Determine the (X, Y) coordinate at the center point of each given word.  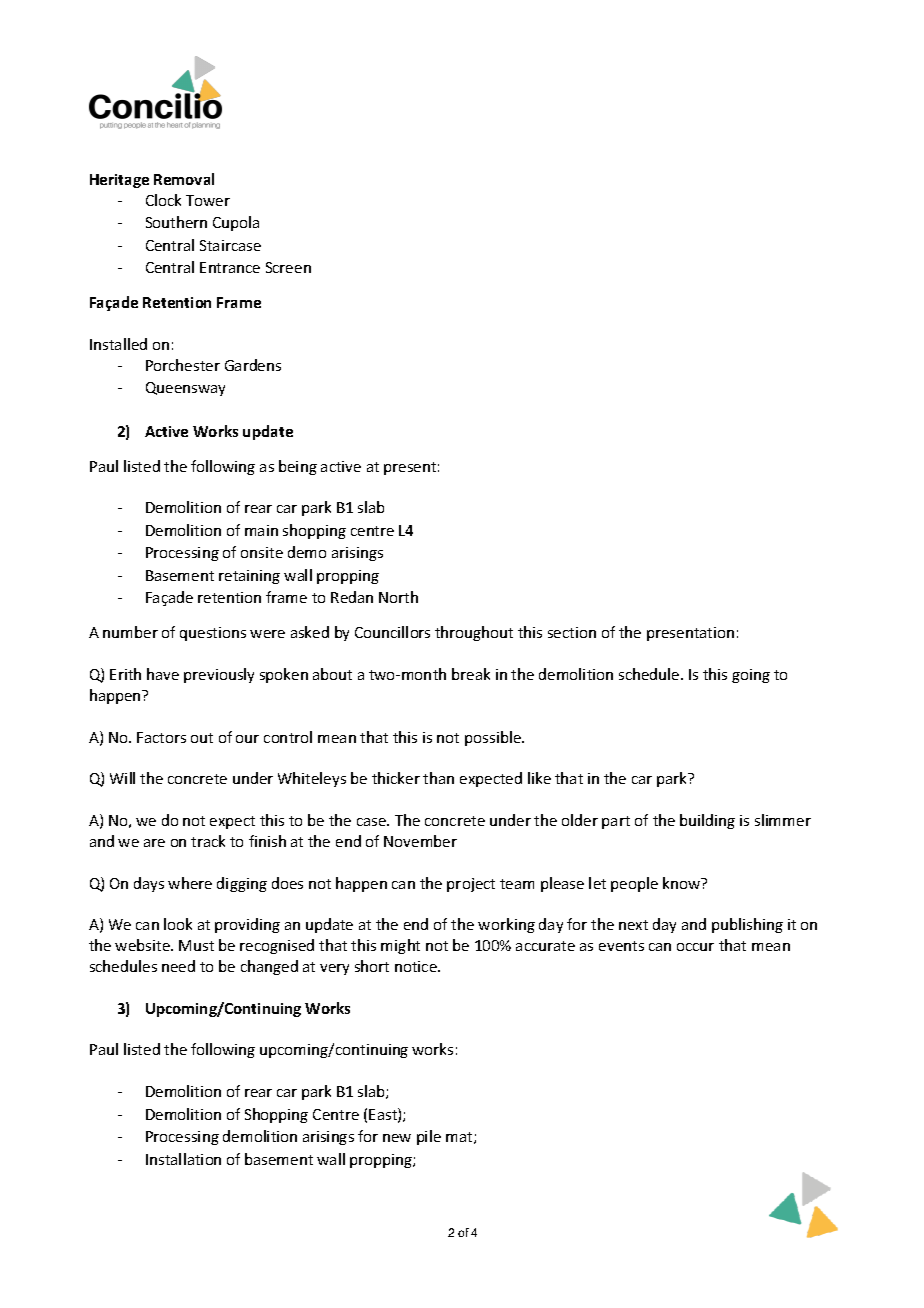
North (398, 597)
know (683, 883)
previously (219, 675)
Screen (288, 267)
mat (460, 1138)
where (190, 883)
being (298, 467)
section (572, 632)
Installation (183, 1159)
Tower (208, 200)
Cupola (236, 223)
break (471, 674)
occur (695, 947)
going (751, 676)
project (471, 885)
